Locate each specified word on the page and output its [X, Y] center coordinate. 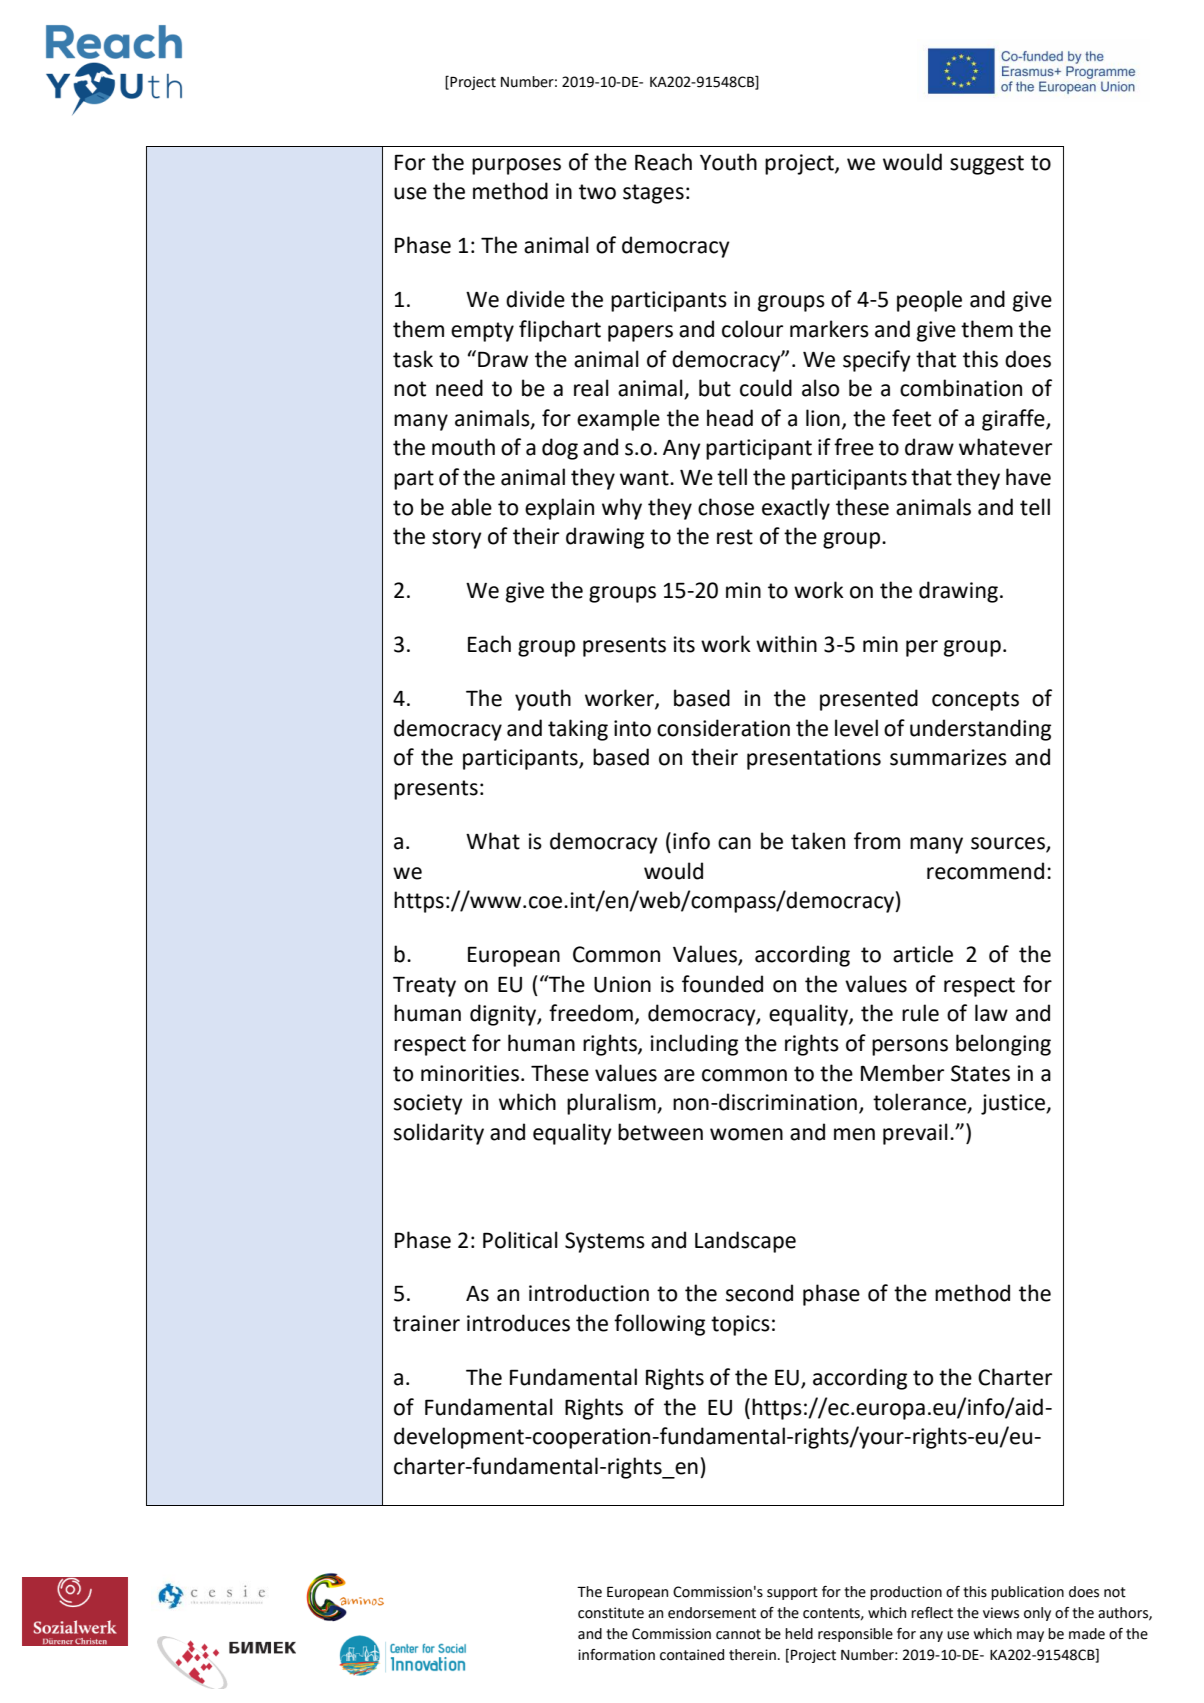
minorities [470, 1073]
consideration [723, 728]
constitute [611, 1613]
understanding [980, 730]
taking [578, 730]
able [471, 507]
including [694, 1045]
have [1028, 477]
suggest [987, 165]
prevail [915, 1134]
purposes [516, 166]
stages [653, 194]
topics [740, 1325]
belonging [1003, 1045]
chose [726, 507]
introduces [518, 1323]
